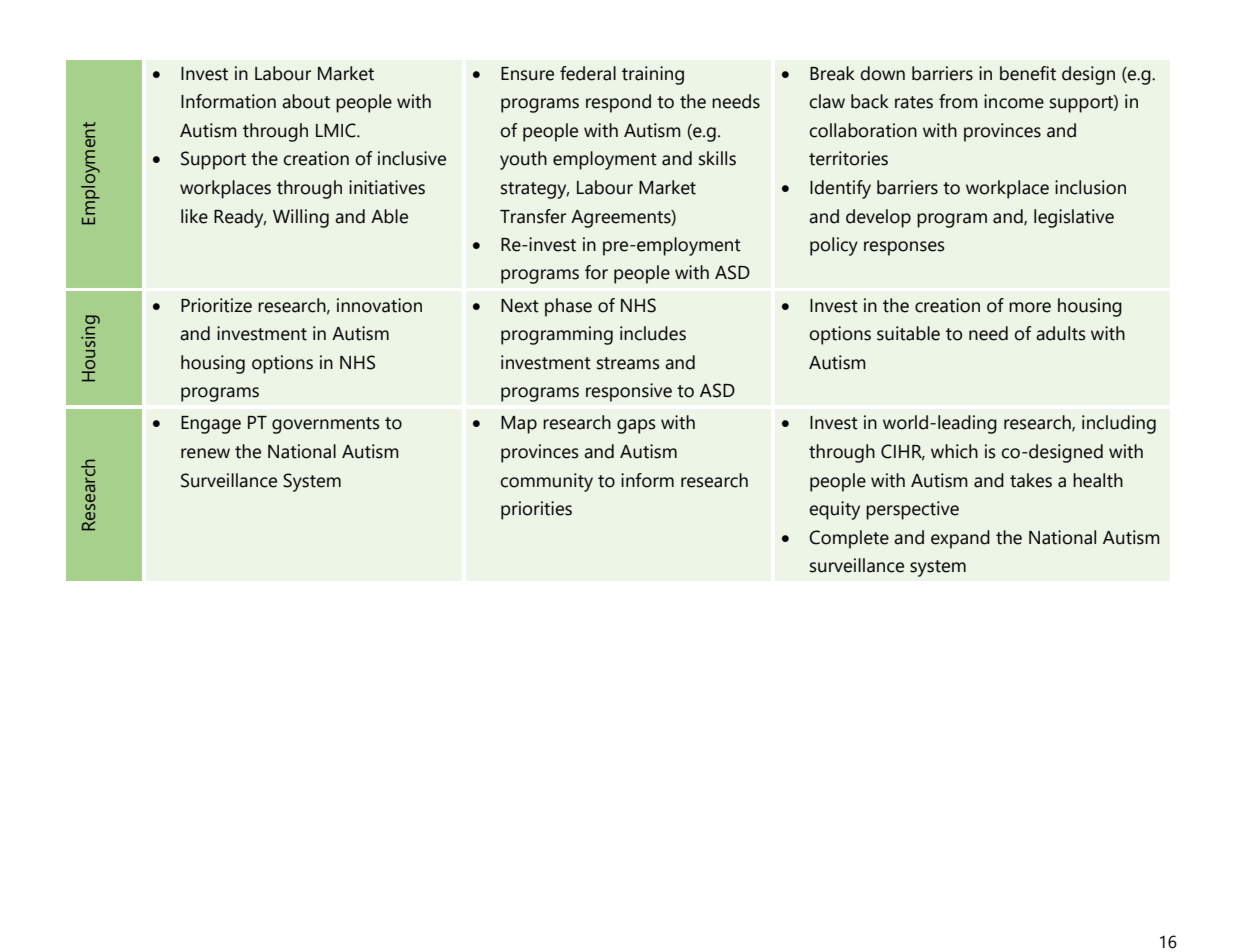 Image resolution: width=1233 pixels, height=952 pixels. I want to click on priorities, so click(536, 510).
